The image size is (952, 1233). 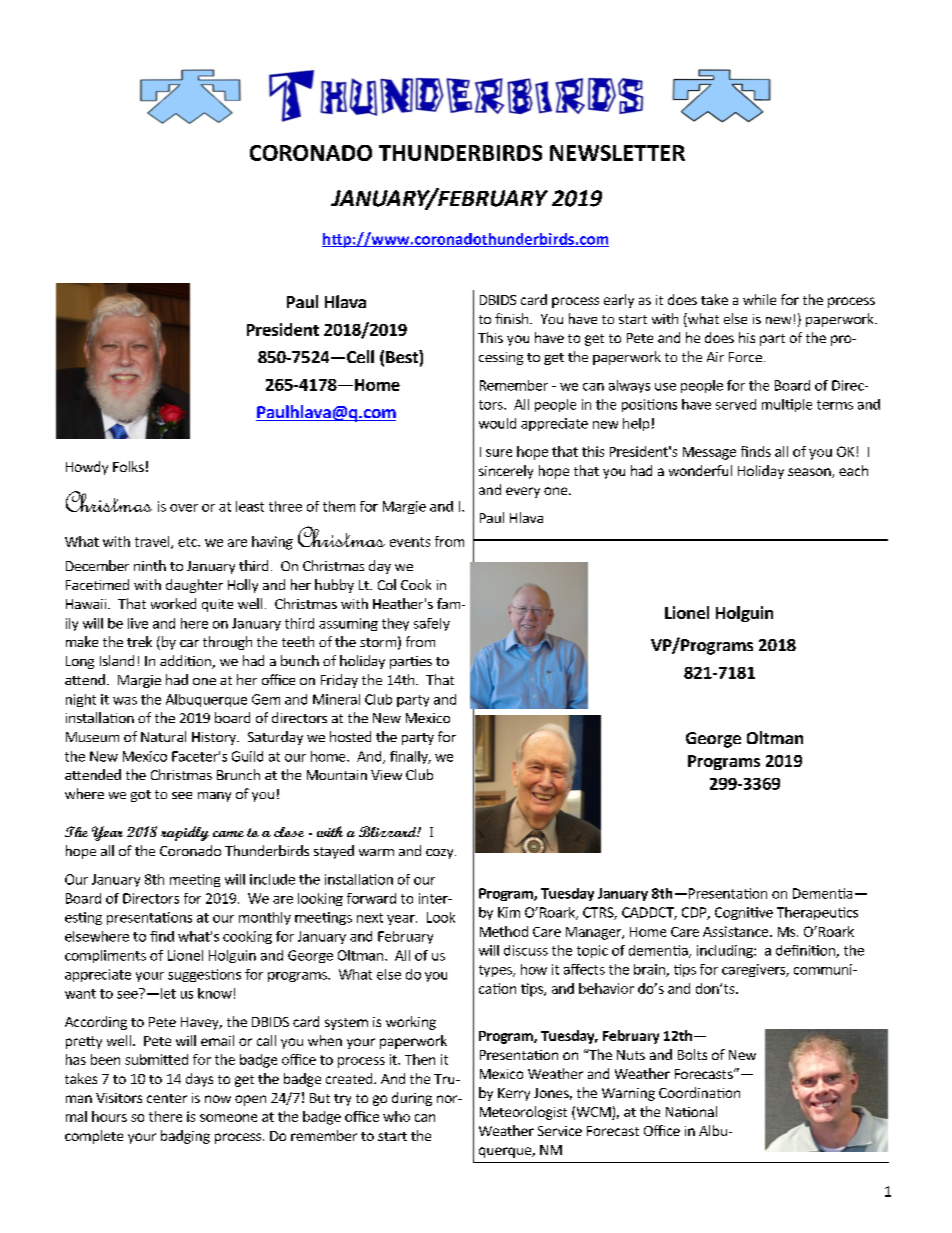 I want to click on Kerry, so click(x=514, y=1094).
